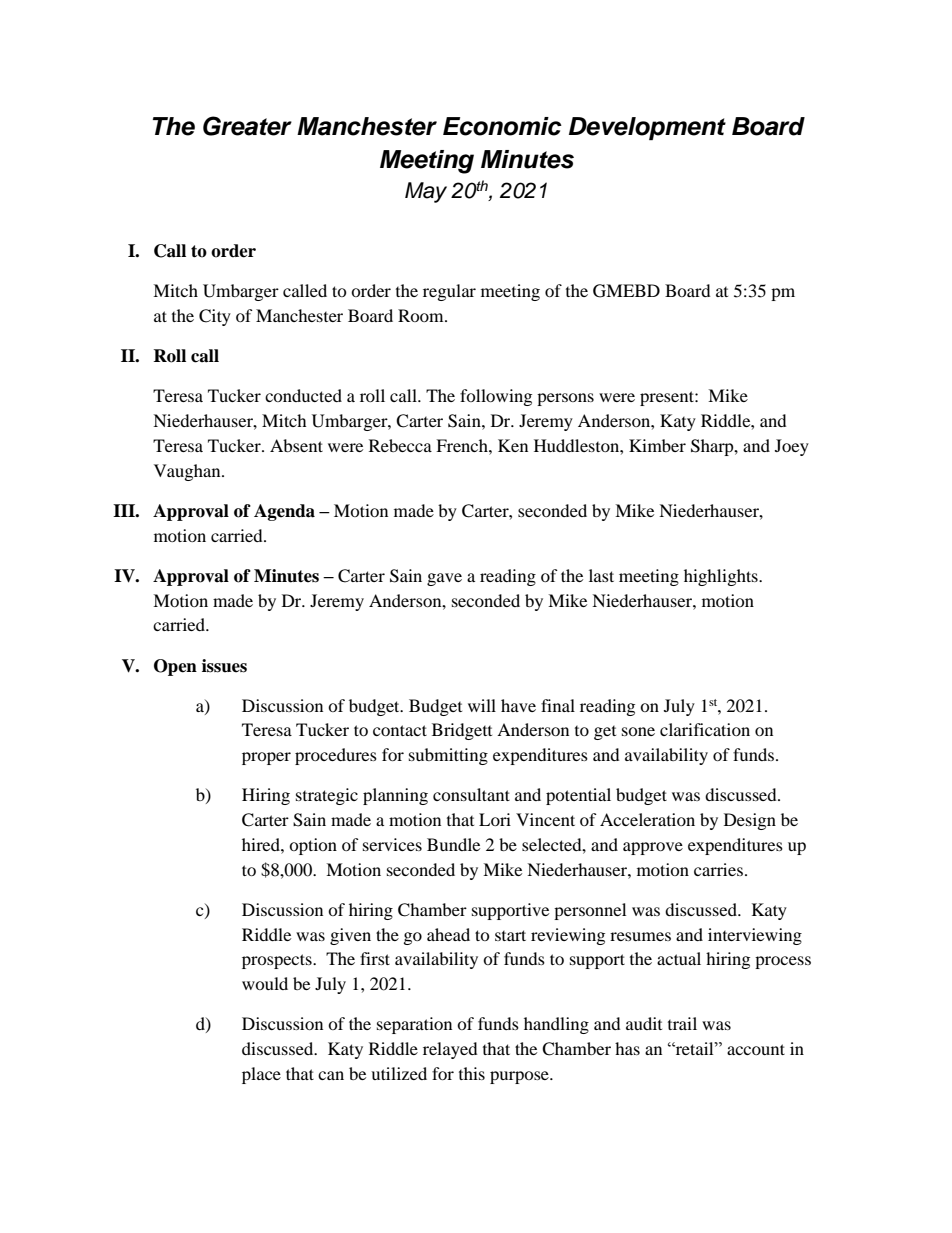  What do you see at coordinates (224, 666) in the screenshot?
I see `issues` at bounding box center [224, 666].
